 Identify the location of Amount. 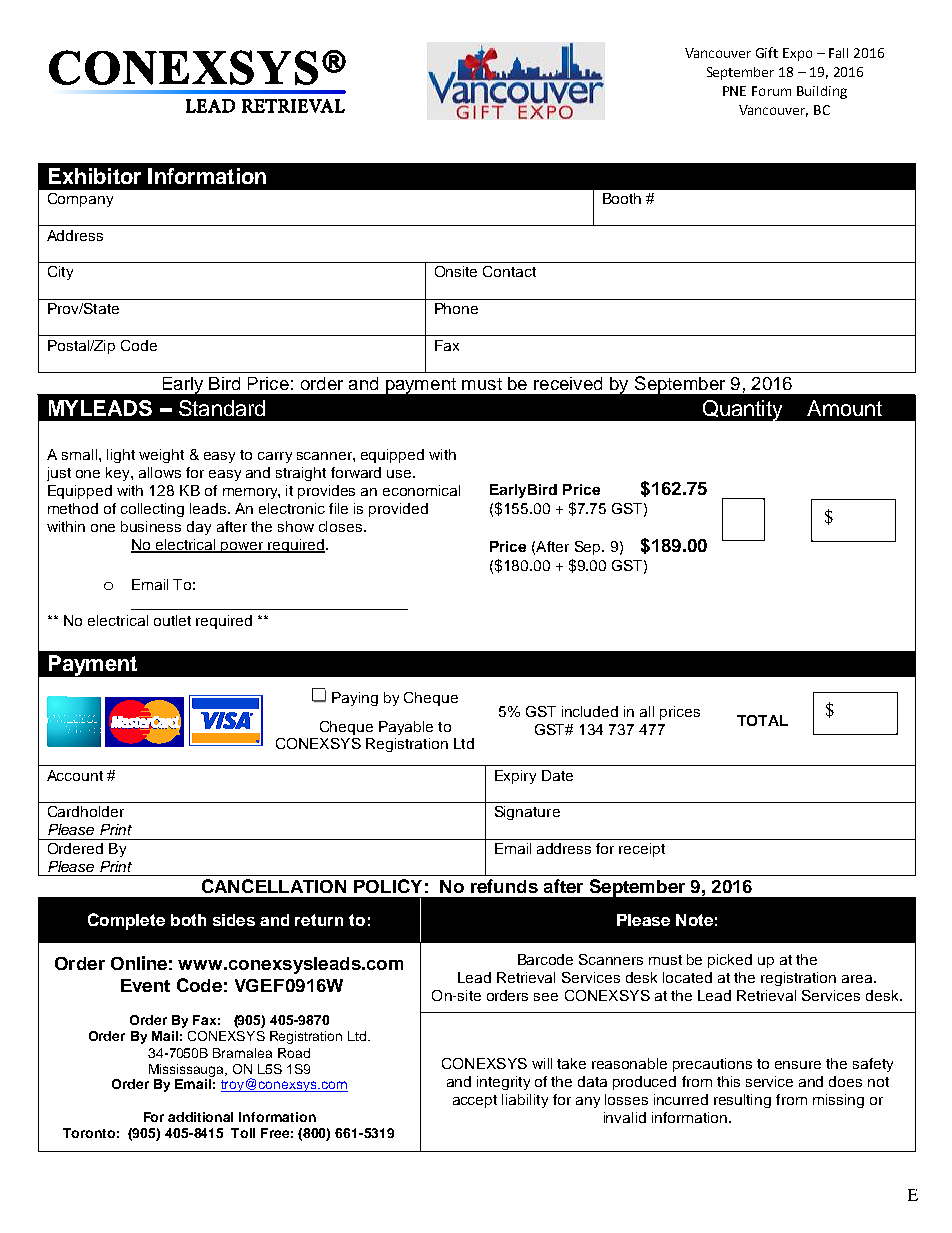
(844, 408).
